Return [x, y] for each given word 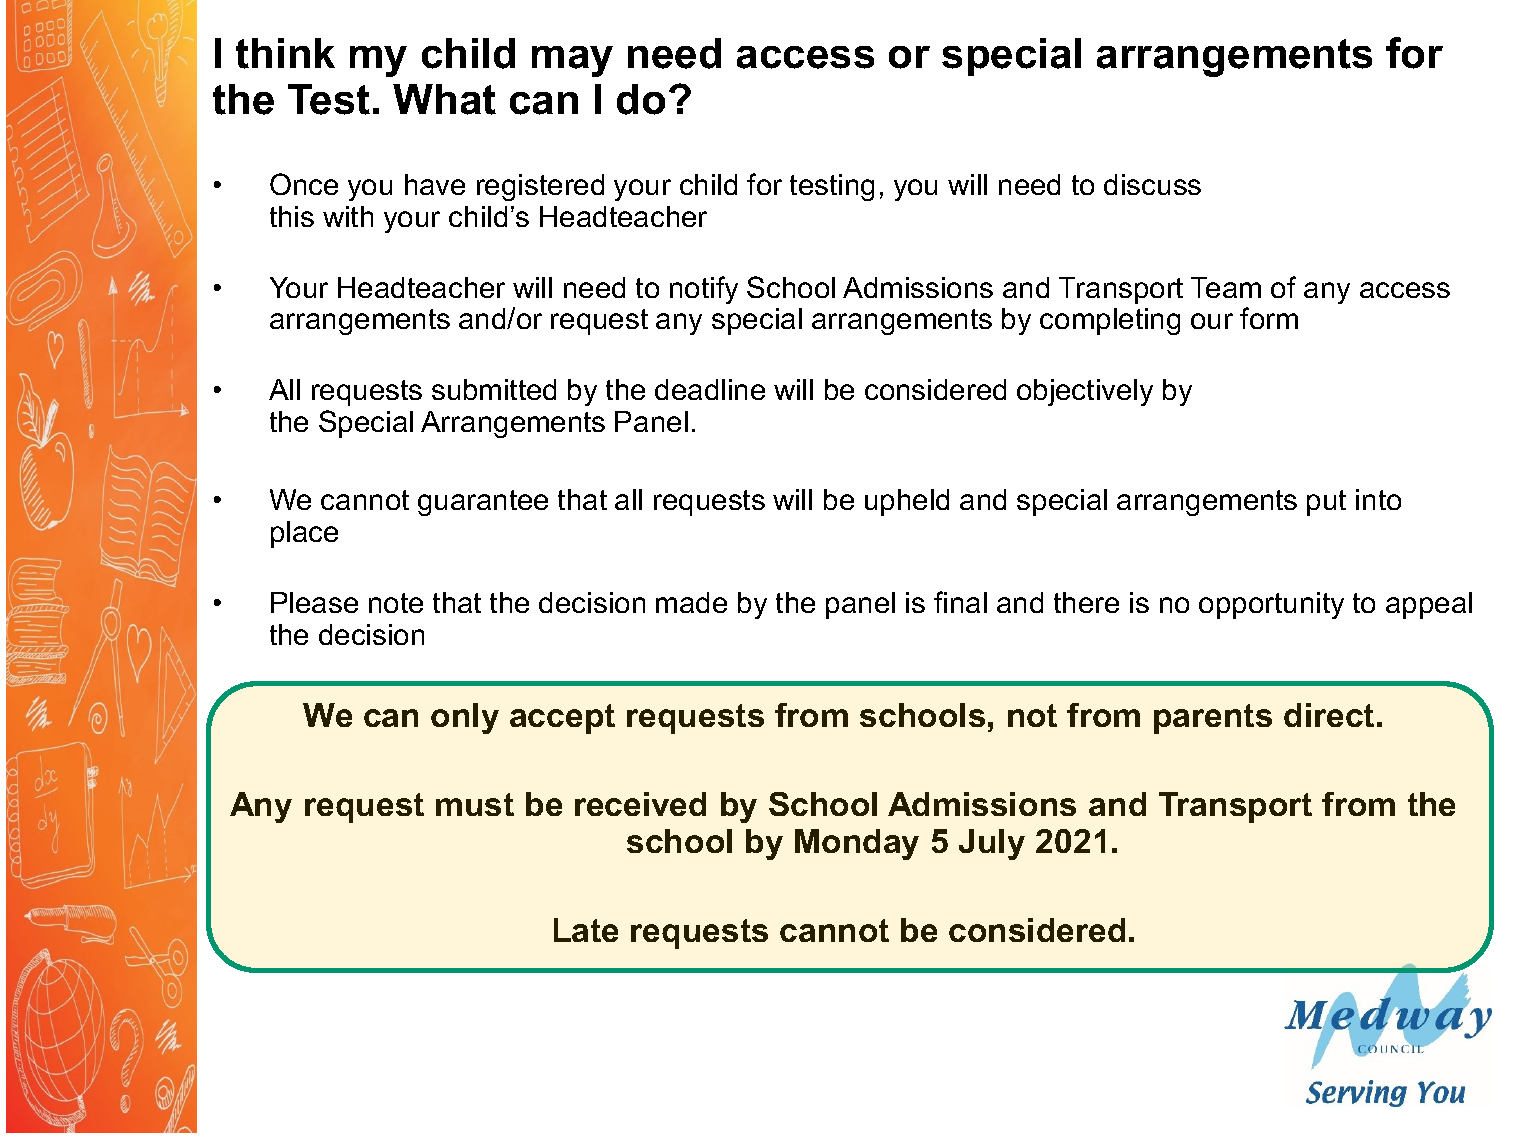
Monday [857, 844]
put [1326, 503]
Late [586, 930]
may [572, 61]
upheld [907, 502]
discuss [1152, 184]
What [444, 99]
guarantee [483, 503]
